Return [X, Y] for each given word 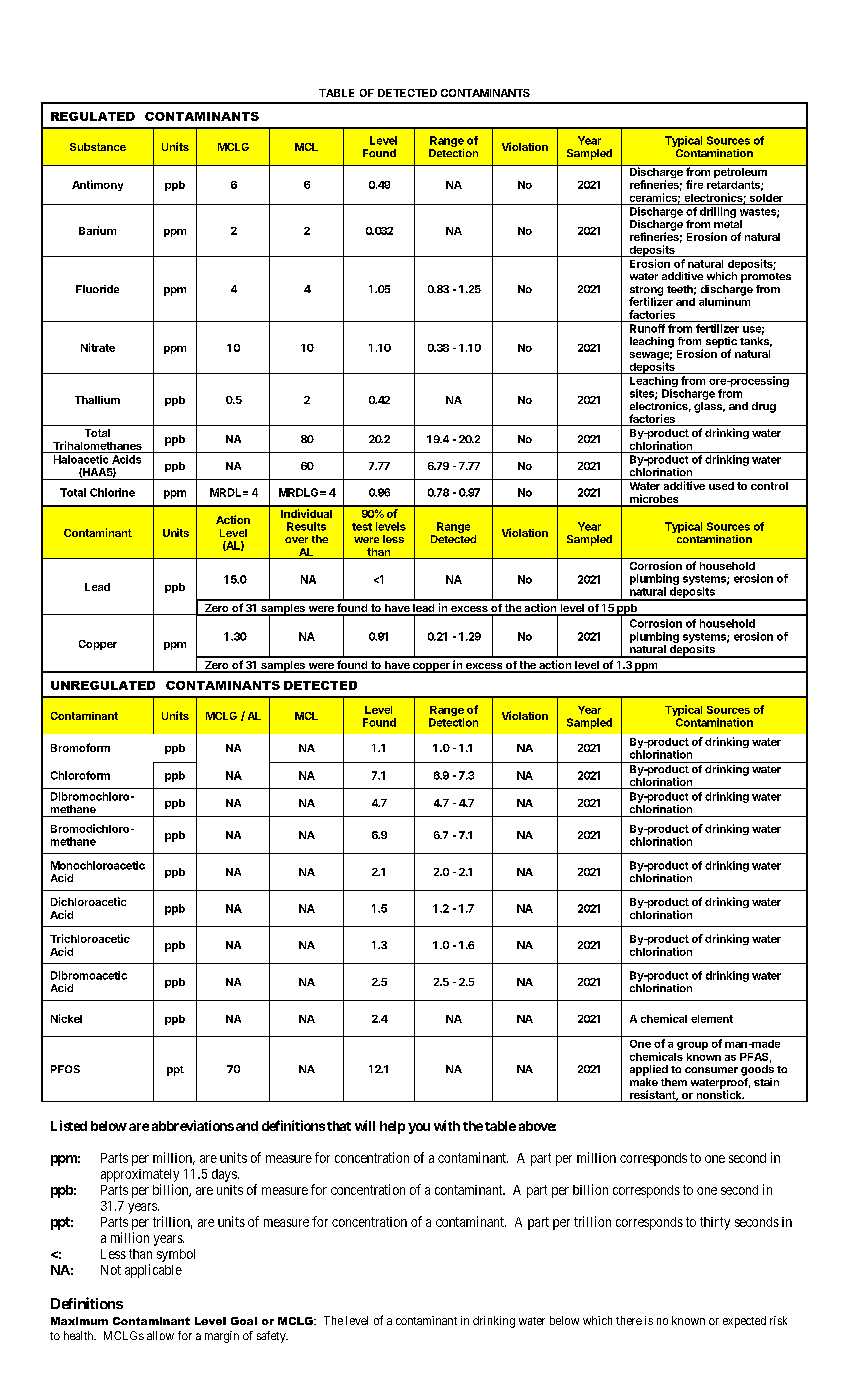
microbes [654, 500]
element [712, 1019]
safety [272, 1337]
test [362, 527]
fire [694, 184]
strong [646, 292]
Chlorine [112, 492]
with [447, 1125]
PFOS [65, 1069]
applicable [153, 1271]
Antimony [97, 185]
